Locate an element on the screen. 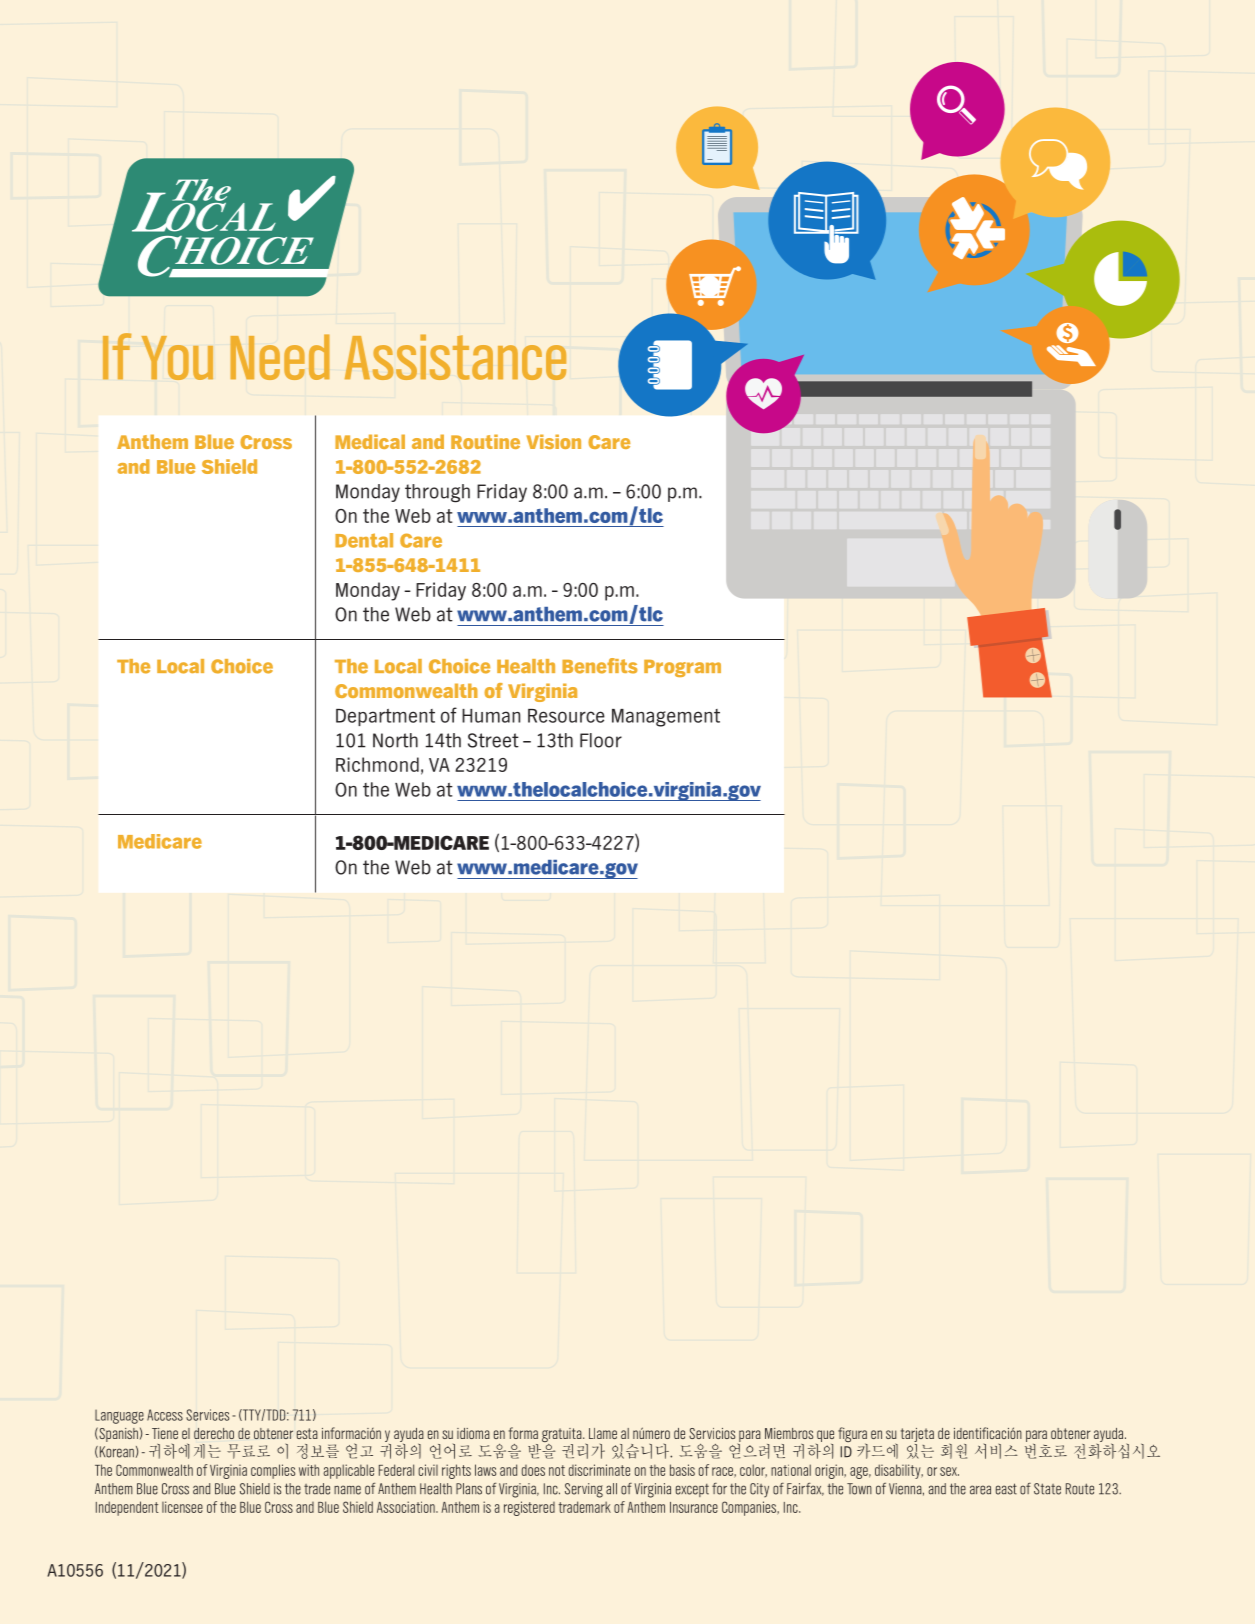  Services is located at coordinates (207, 1415).
